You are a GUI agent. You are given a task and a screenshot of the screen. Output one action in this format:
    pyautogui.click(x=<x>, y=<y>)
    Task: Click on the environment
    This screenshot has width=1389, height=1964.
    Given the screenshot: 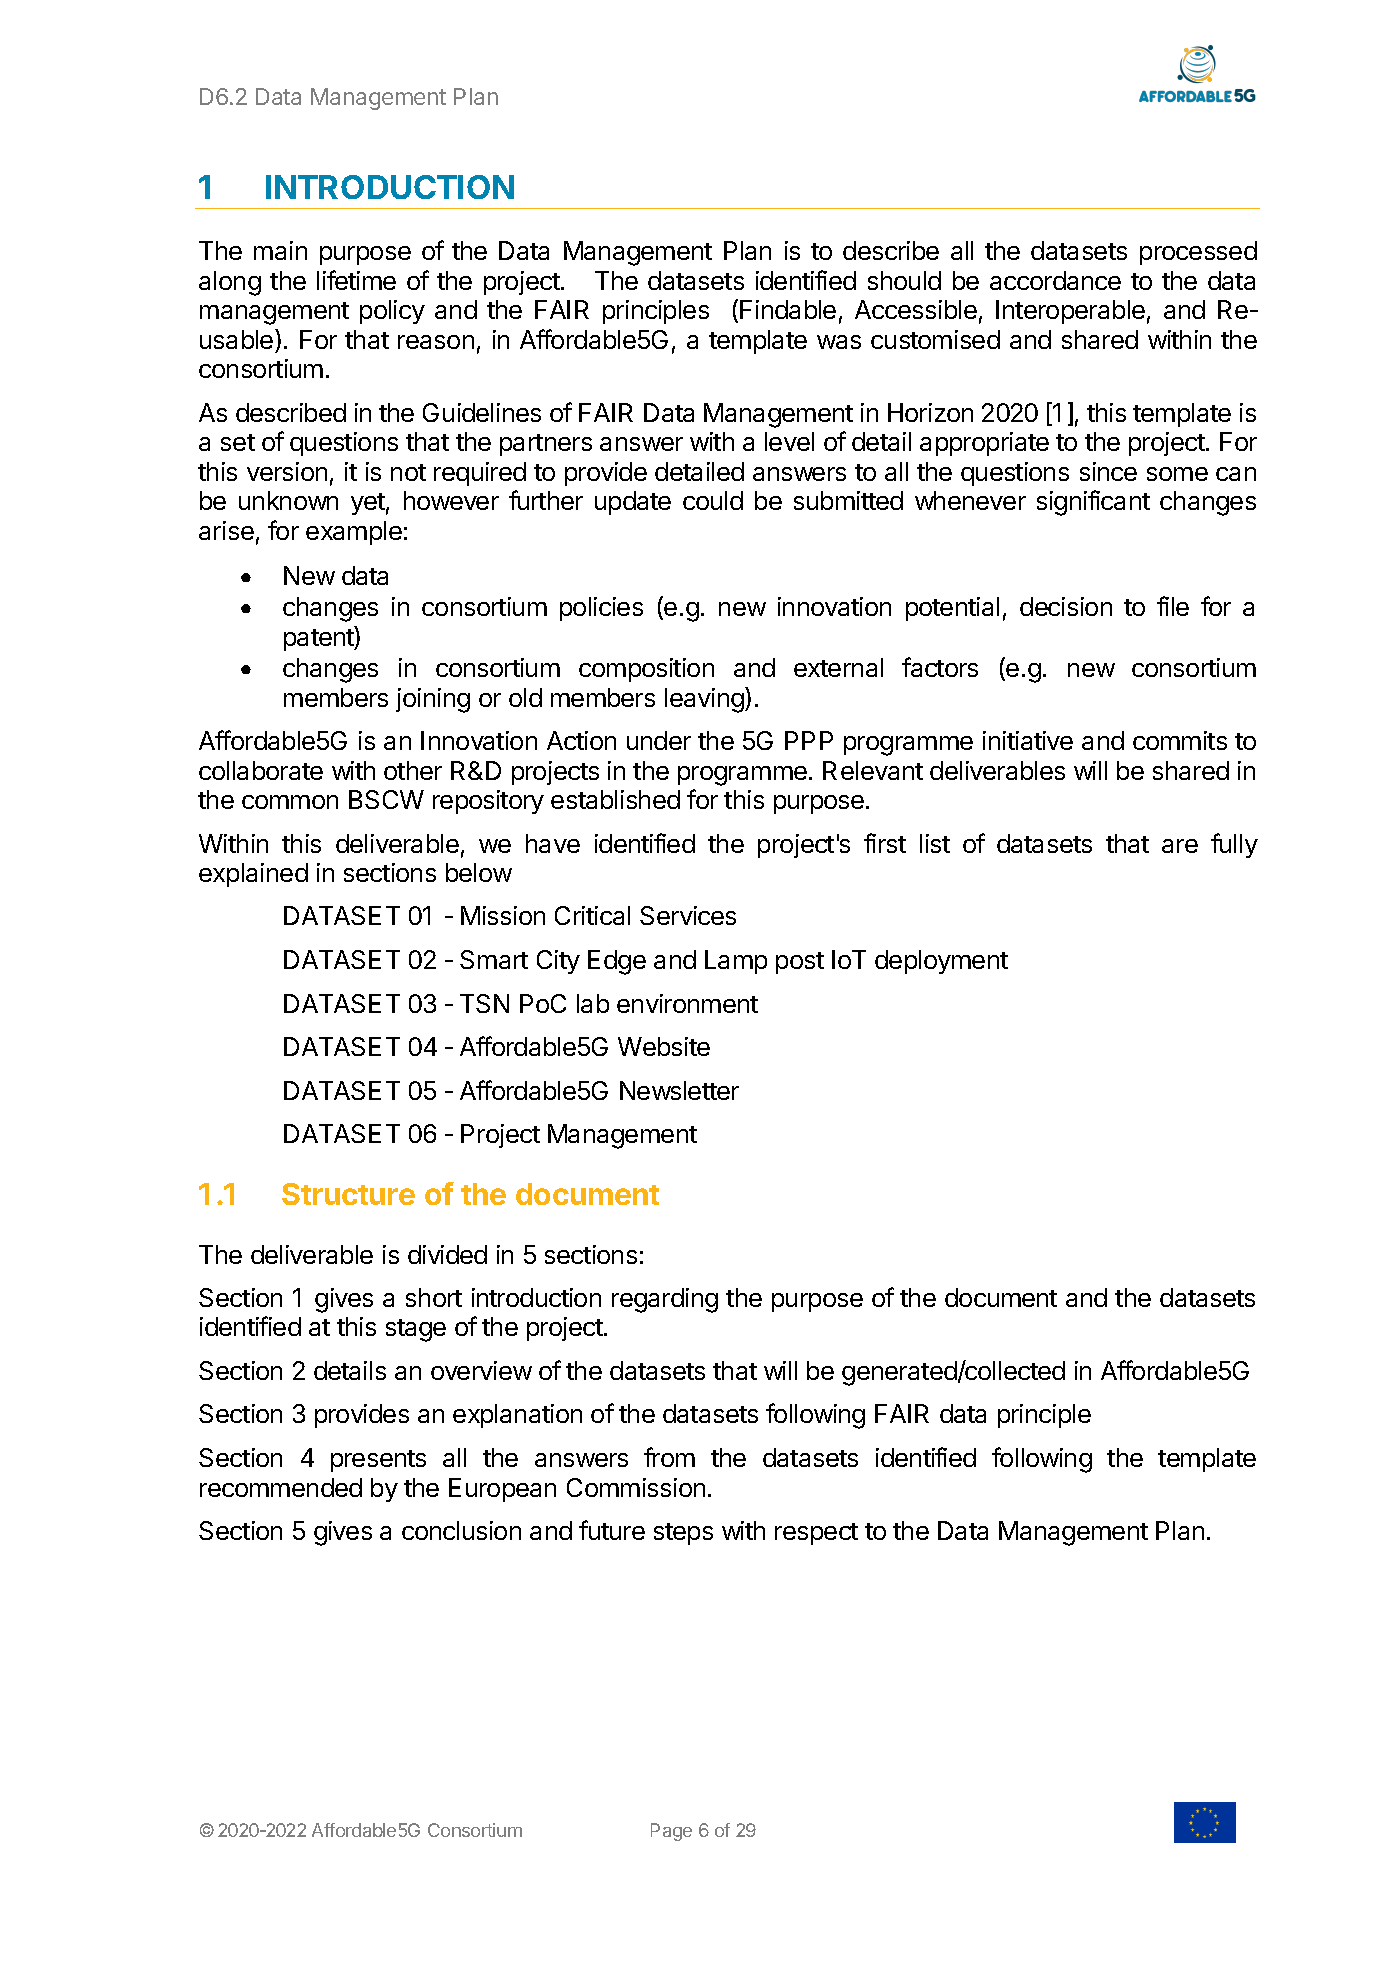 What is the action you would take?
    pyautogui.click(x=687, y=1003)
